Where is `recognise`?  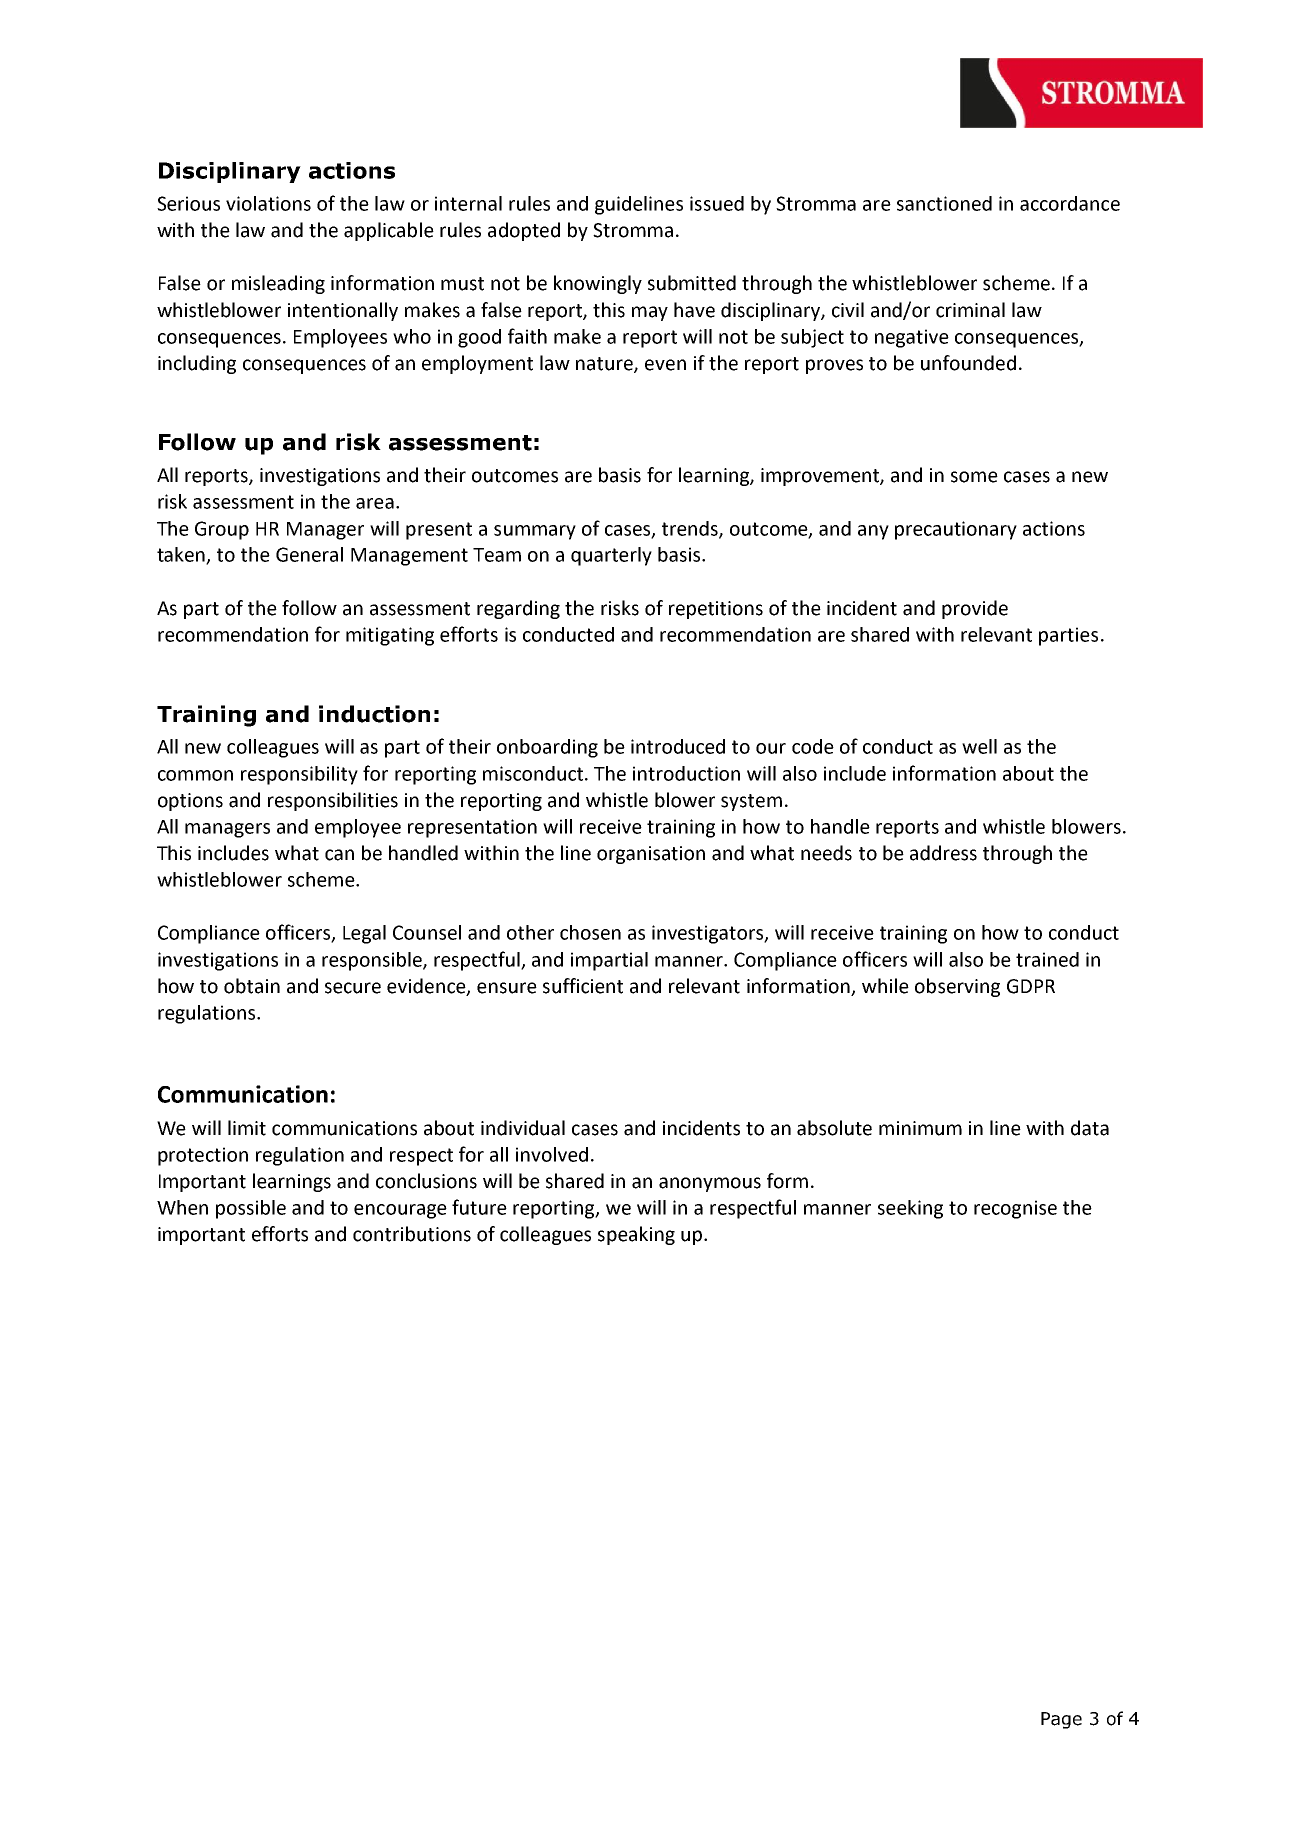 recognise is located at coordinates (1015, 1209).
